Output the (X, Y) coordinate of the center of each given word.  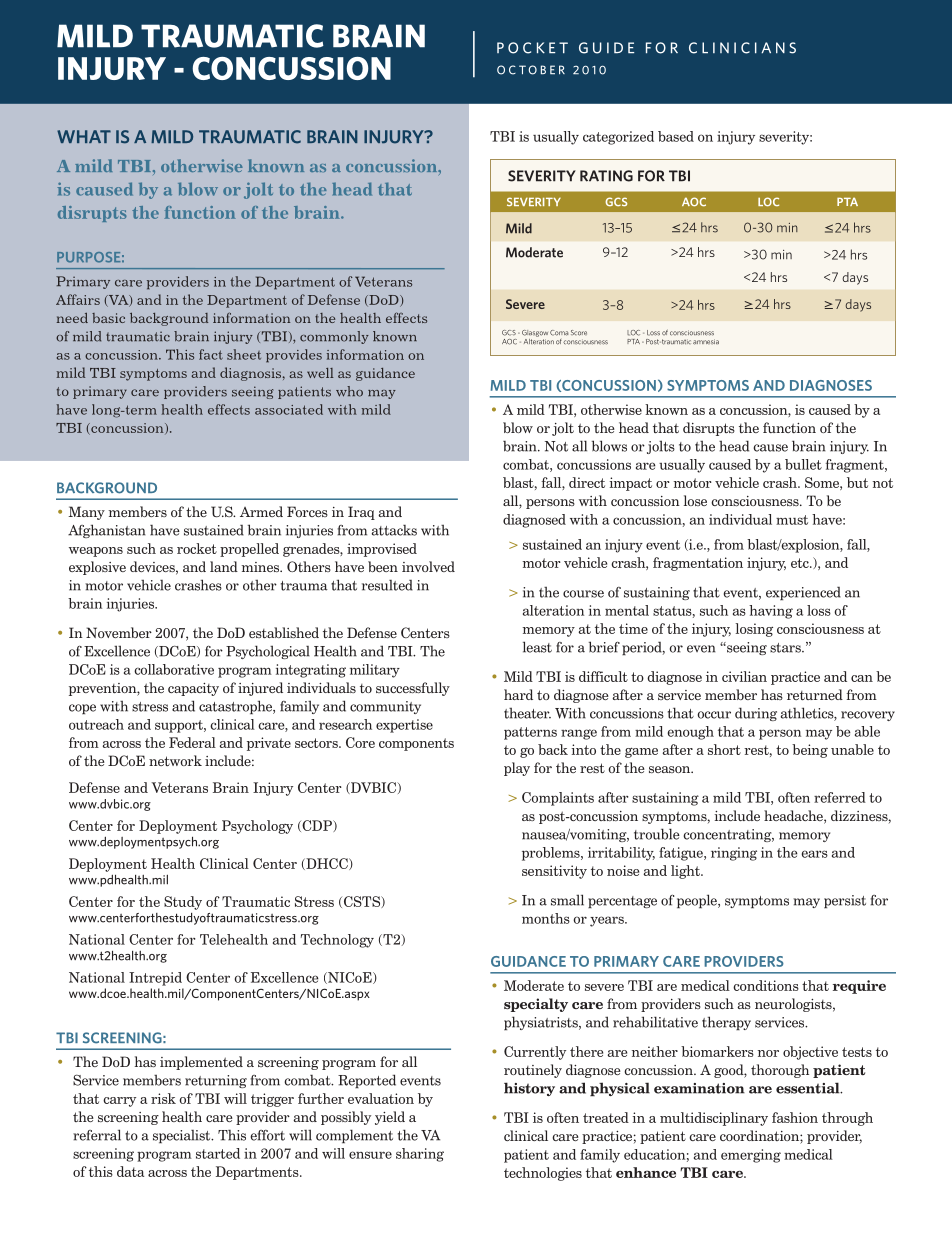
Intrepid (155, 979)
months (546, 918)
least (537, 647)
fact (211, 354)
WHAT (84, 136)
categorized (618, 138)
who (349, 391)
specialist (183, 1136)
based (676, 136)
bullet (803, 464)
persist (845, 901)
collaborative (174, 669)
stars (786, 648)
